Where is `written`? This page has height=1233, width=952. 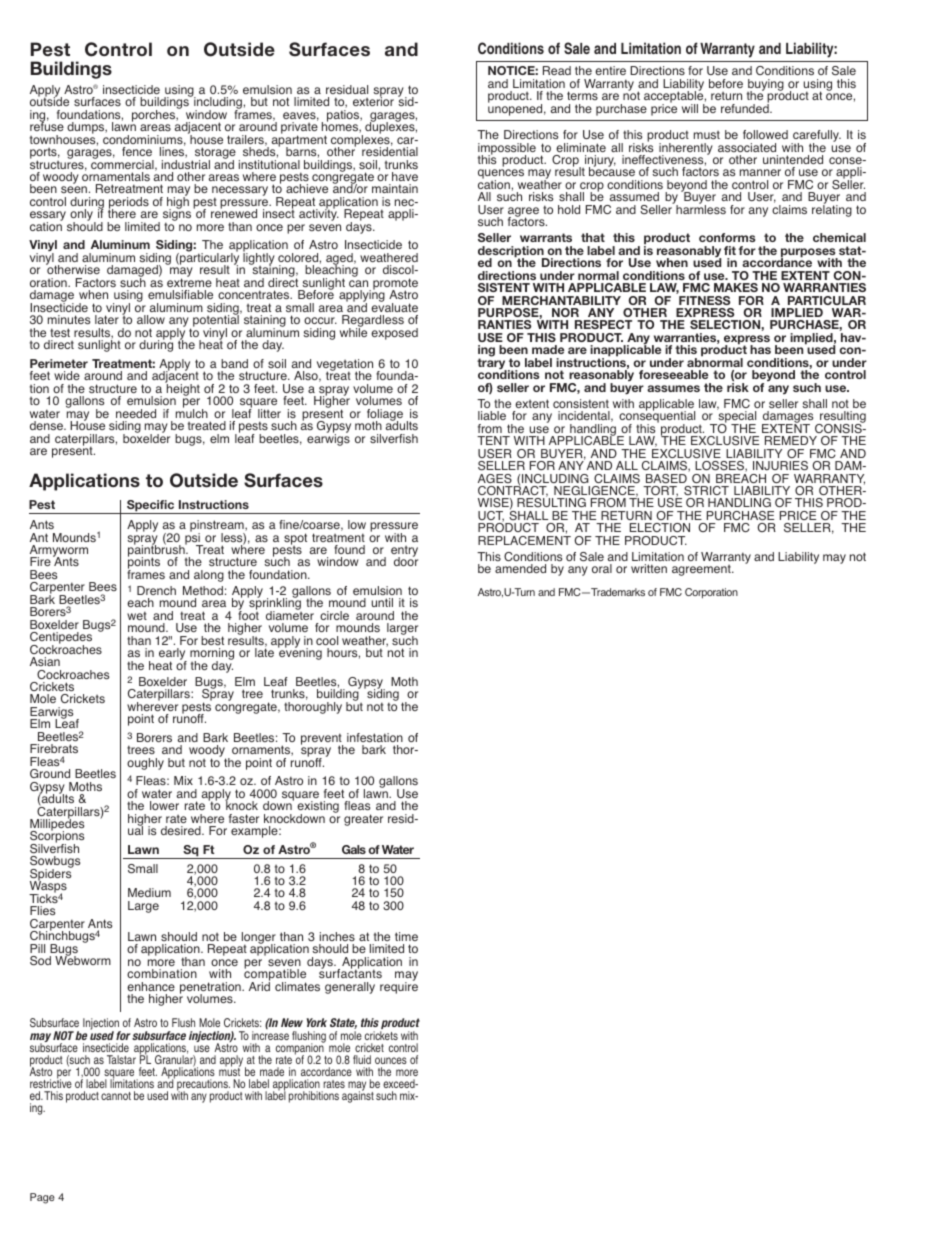
written is located at coordinates (649, 568).
